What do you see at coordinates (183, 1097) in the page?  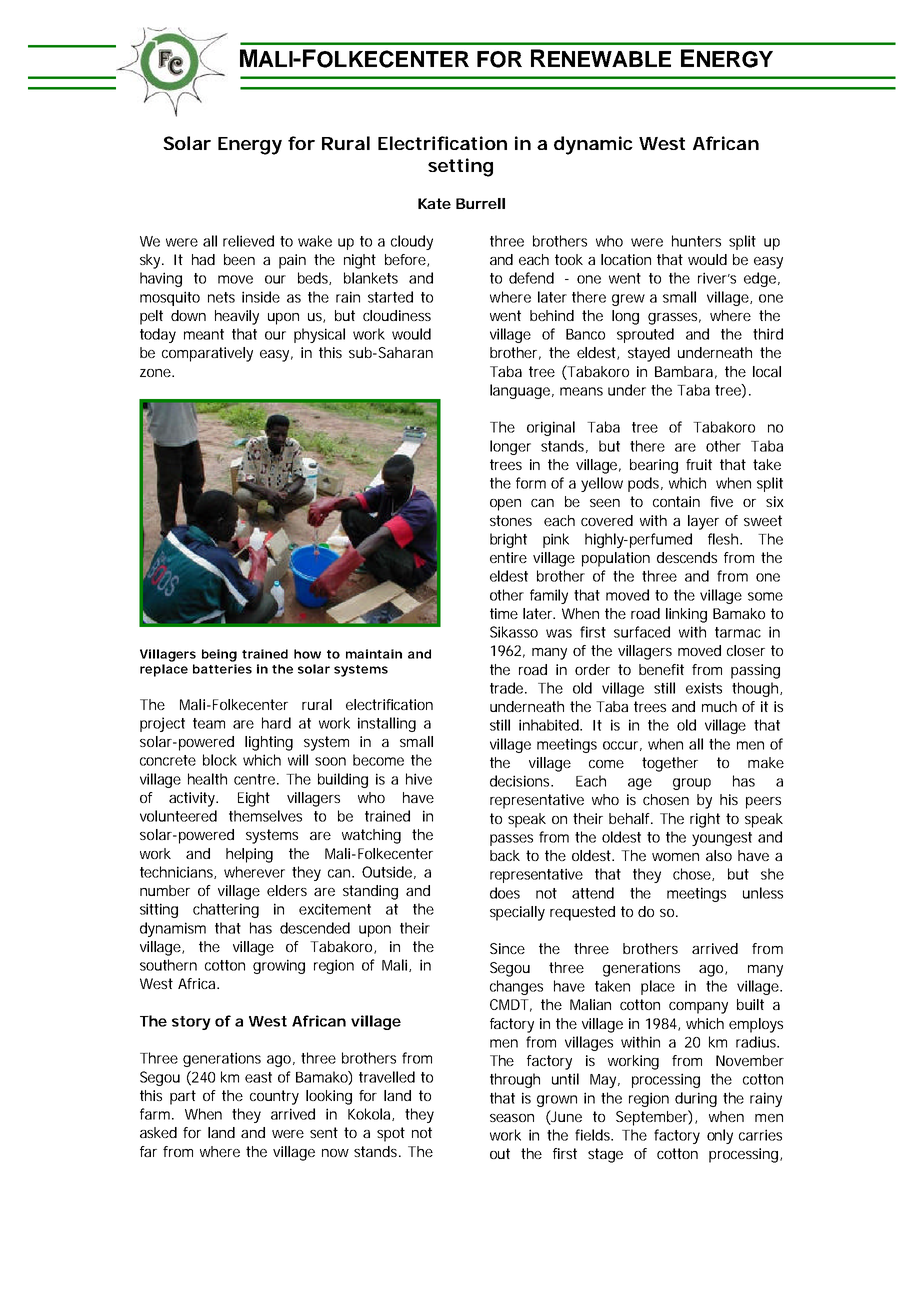 I see `part` at bounding box center [183, 1097].
